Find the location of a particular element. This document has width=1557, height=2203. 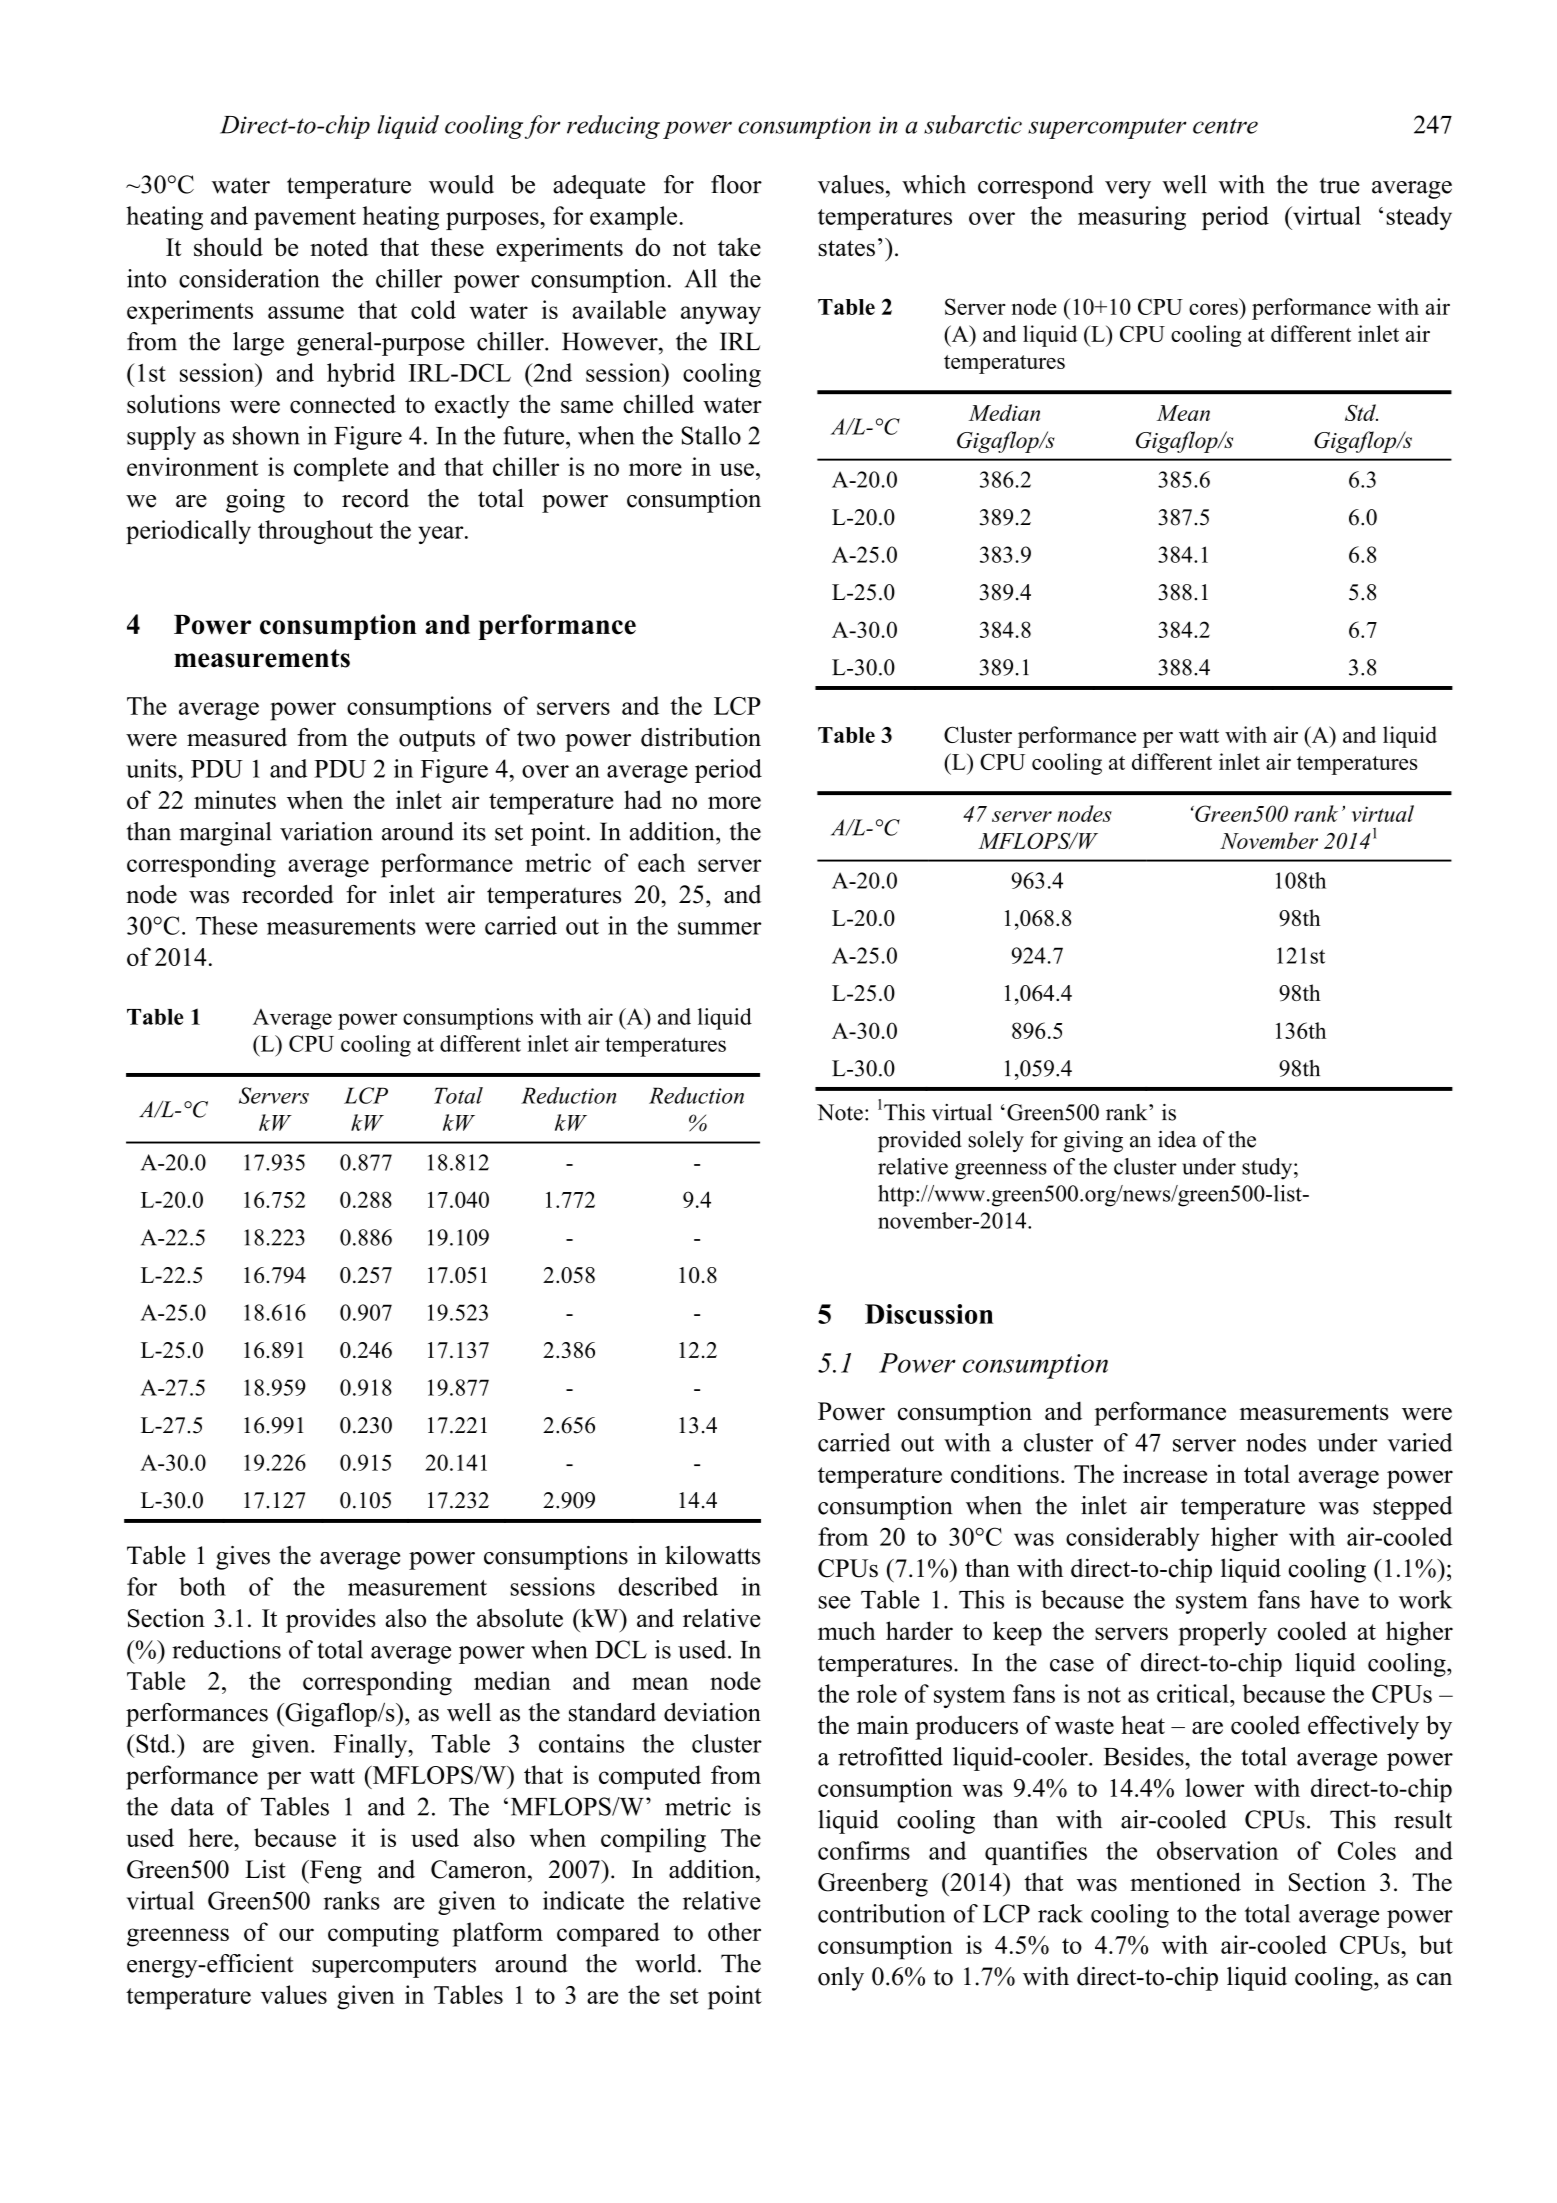

provided is located at coordinates (920, 1141).
